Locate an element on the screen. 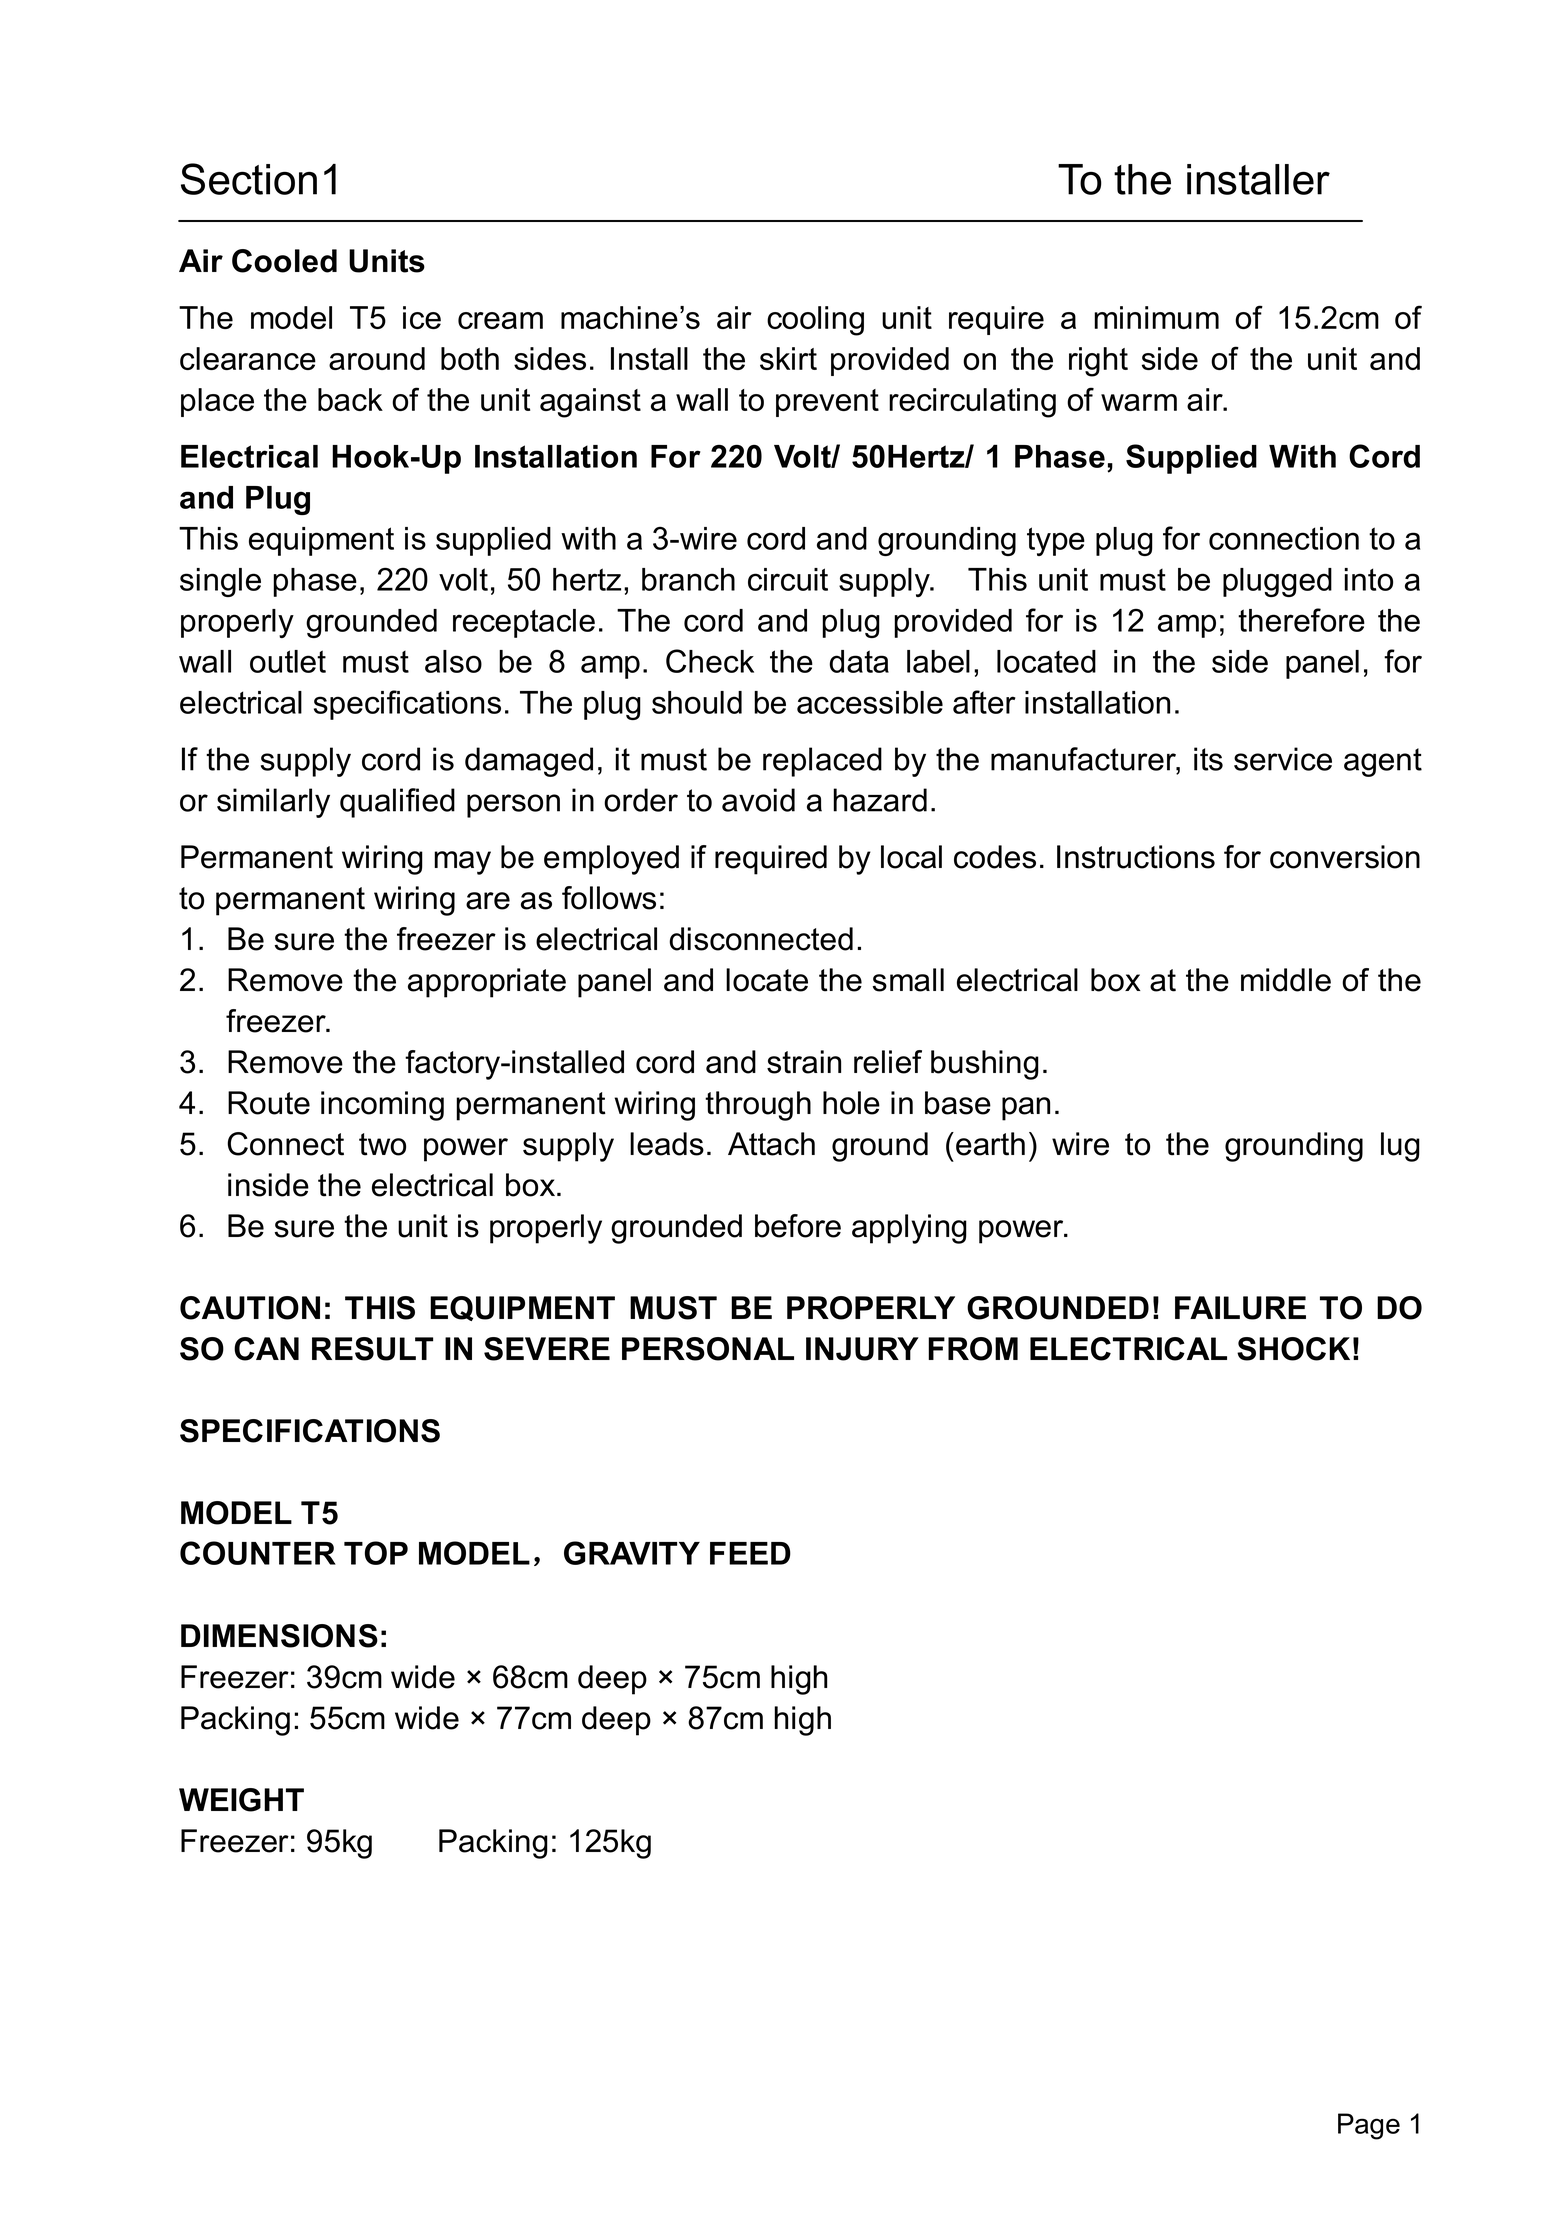 The width and height of the screenshot is (1564, 2213). middle is located at coordinates (1286, 980).
